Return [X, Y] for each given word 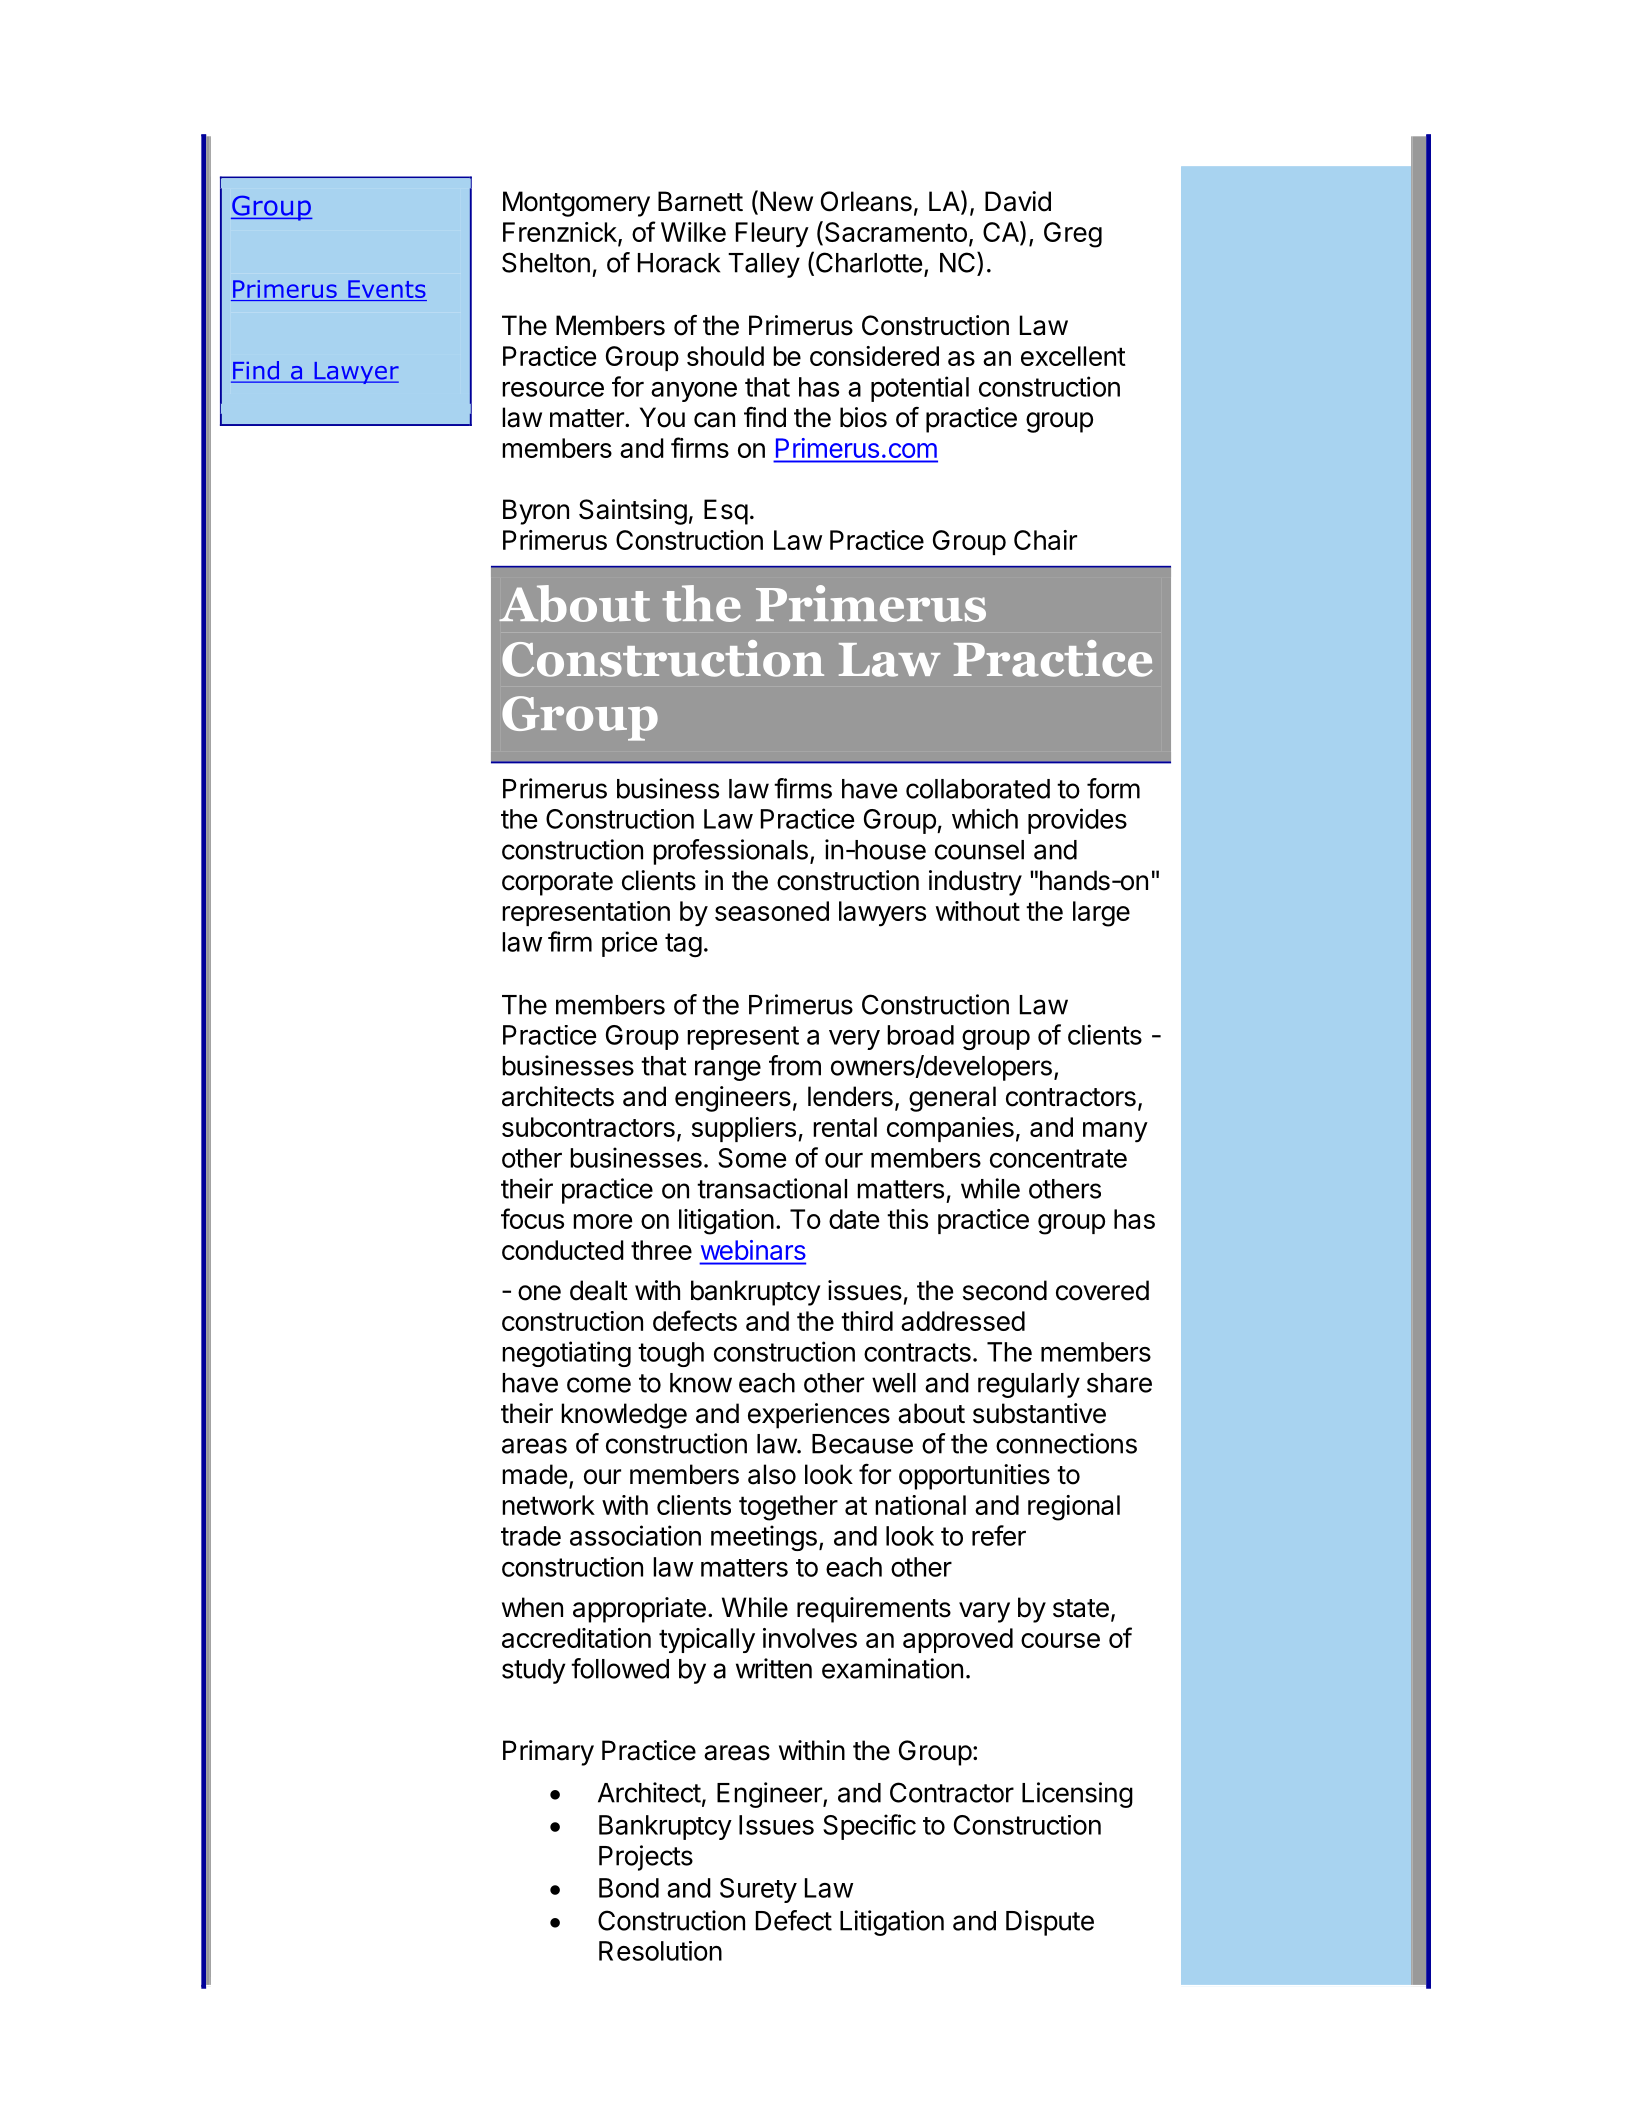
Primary [548, 1753]
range [728, 1070]
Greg [1073, 235]
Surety [758, 1890]
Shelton [546, 262]
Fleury [772, 234]
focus [532, 1218]
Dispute [1050, 1923]
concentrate [1058, 1158]
